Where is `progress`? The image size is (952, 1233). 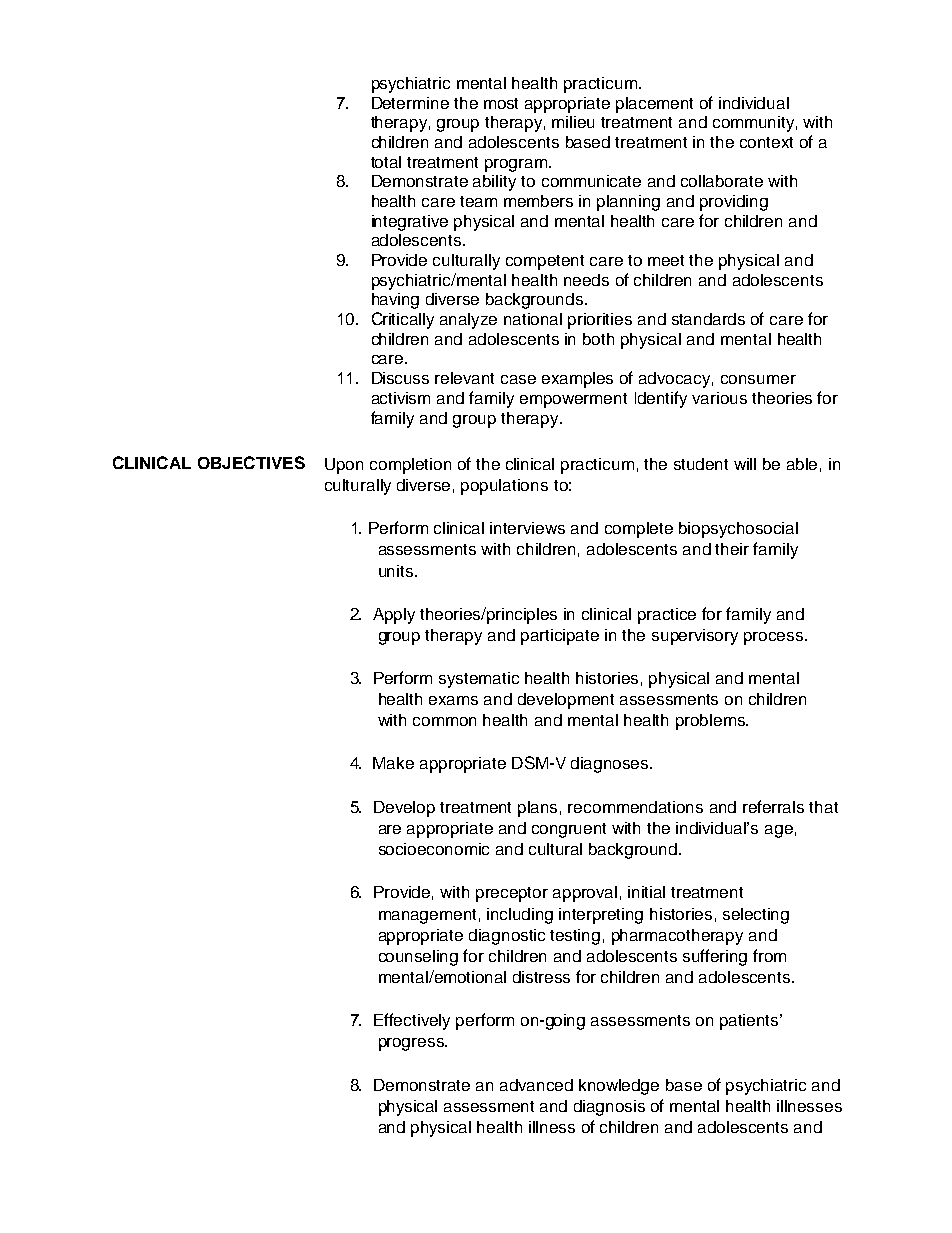 progress is located at coordinates (412, 1044).
